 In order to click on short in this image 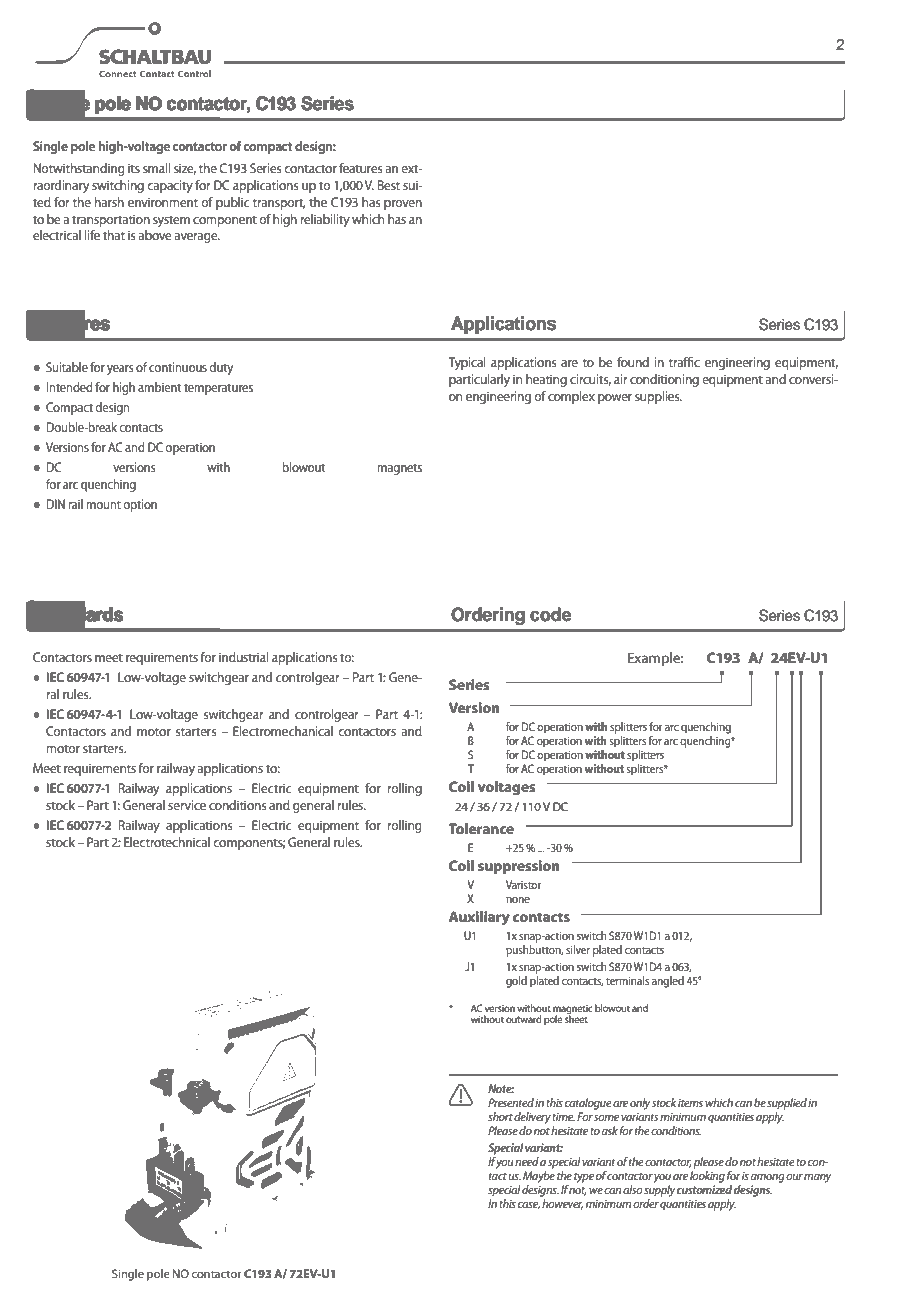, I will do `click(500, 1116)`.
